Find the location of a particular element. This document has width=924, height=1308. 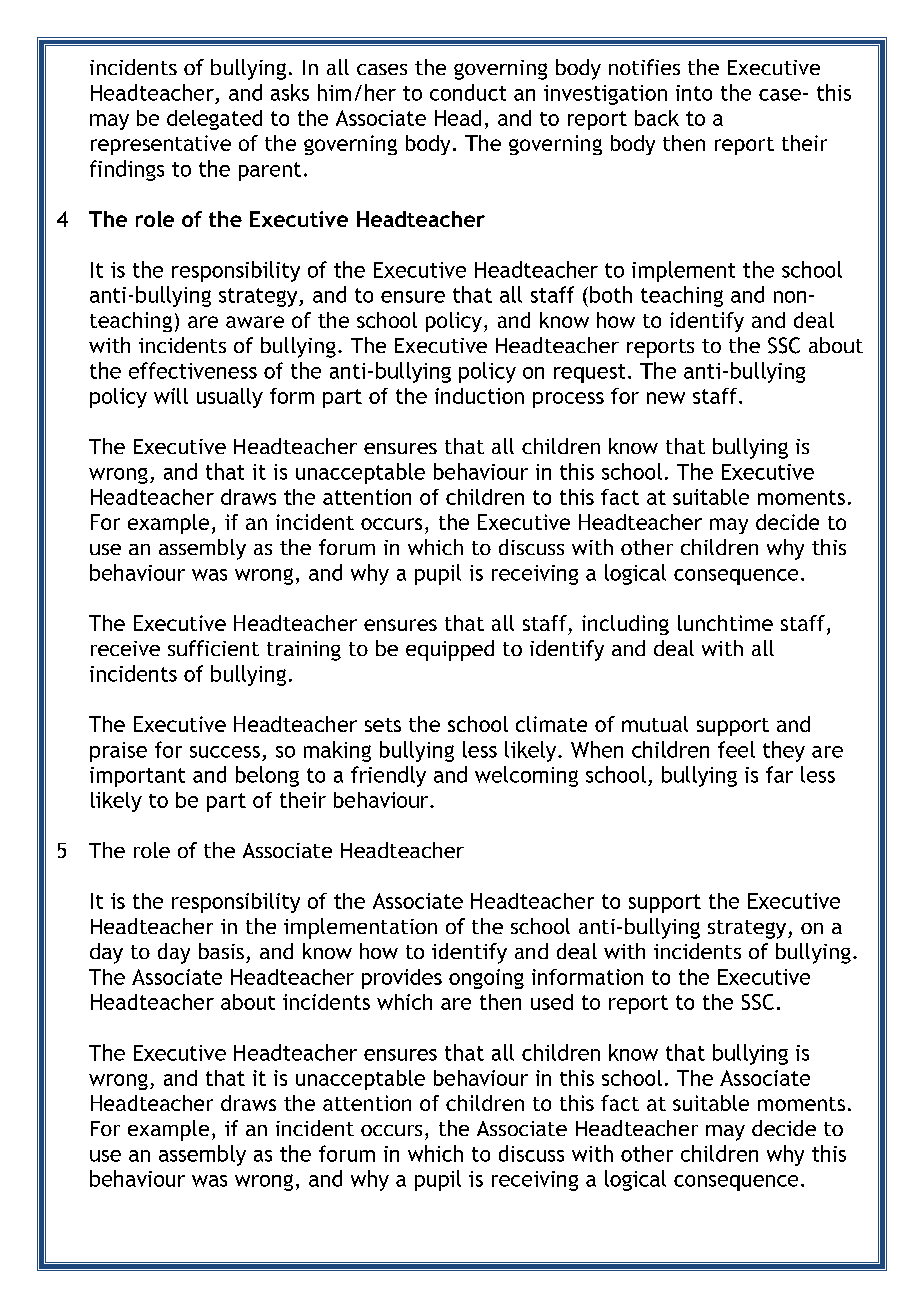

basis is located at coordinates (221, 951).
